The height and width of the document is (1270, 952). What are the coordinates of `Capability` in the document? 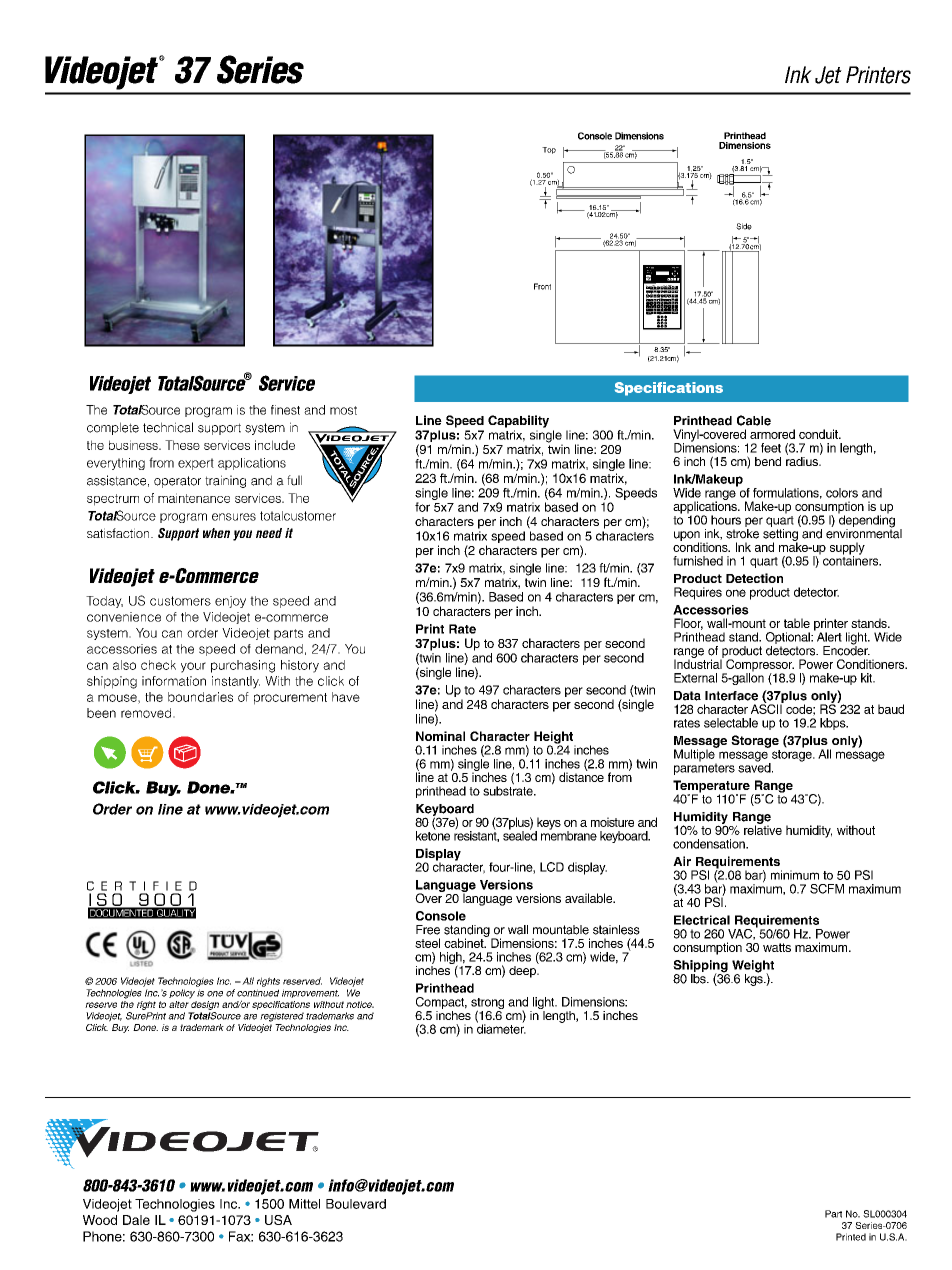 It's located at (518, 421).
